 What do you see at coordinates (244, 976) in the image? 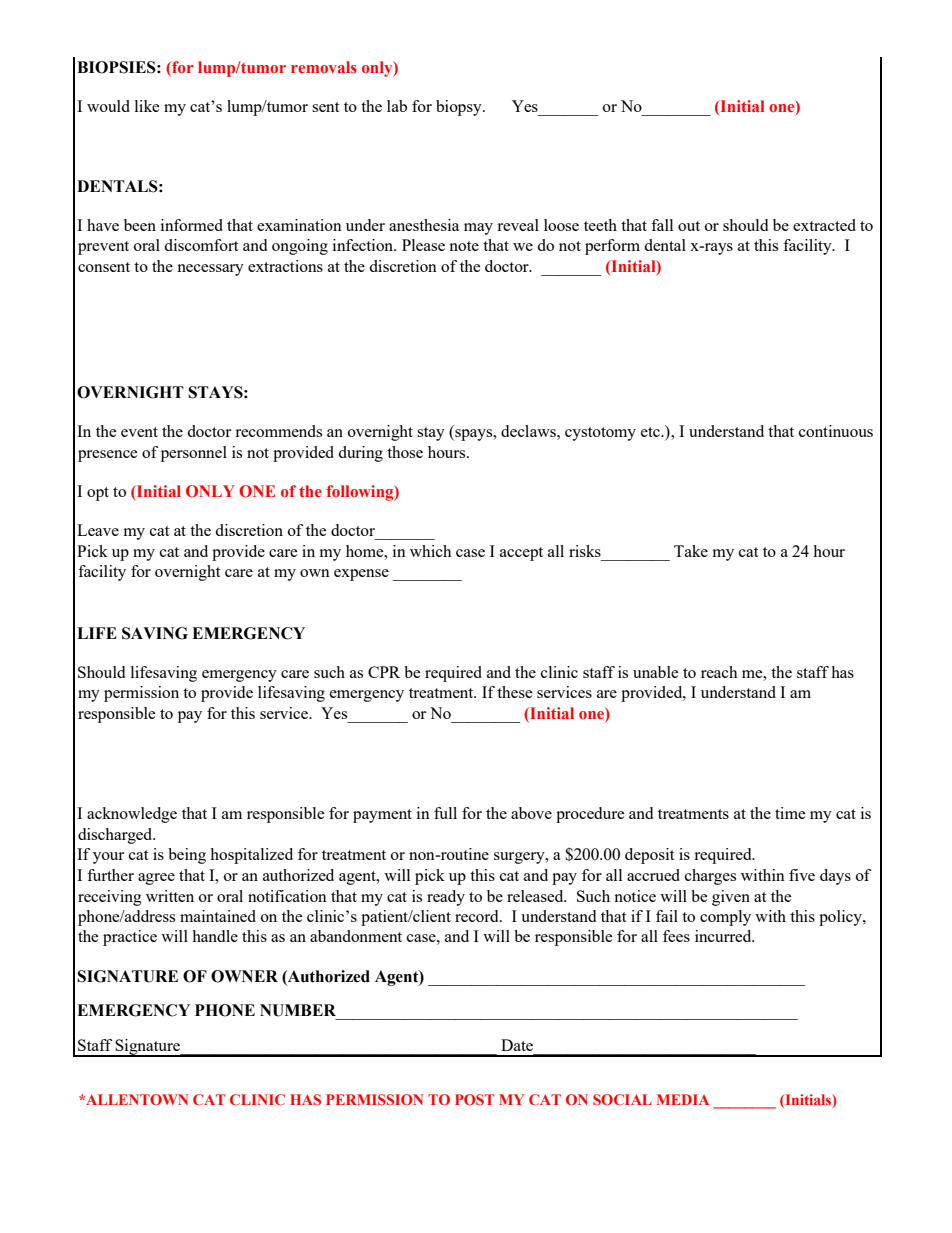
I see `OWNER` at bounding box center [244, 976].
